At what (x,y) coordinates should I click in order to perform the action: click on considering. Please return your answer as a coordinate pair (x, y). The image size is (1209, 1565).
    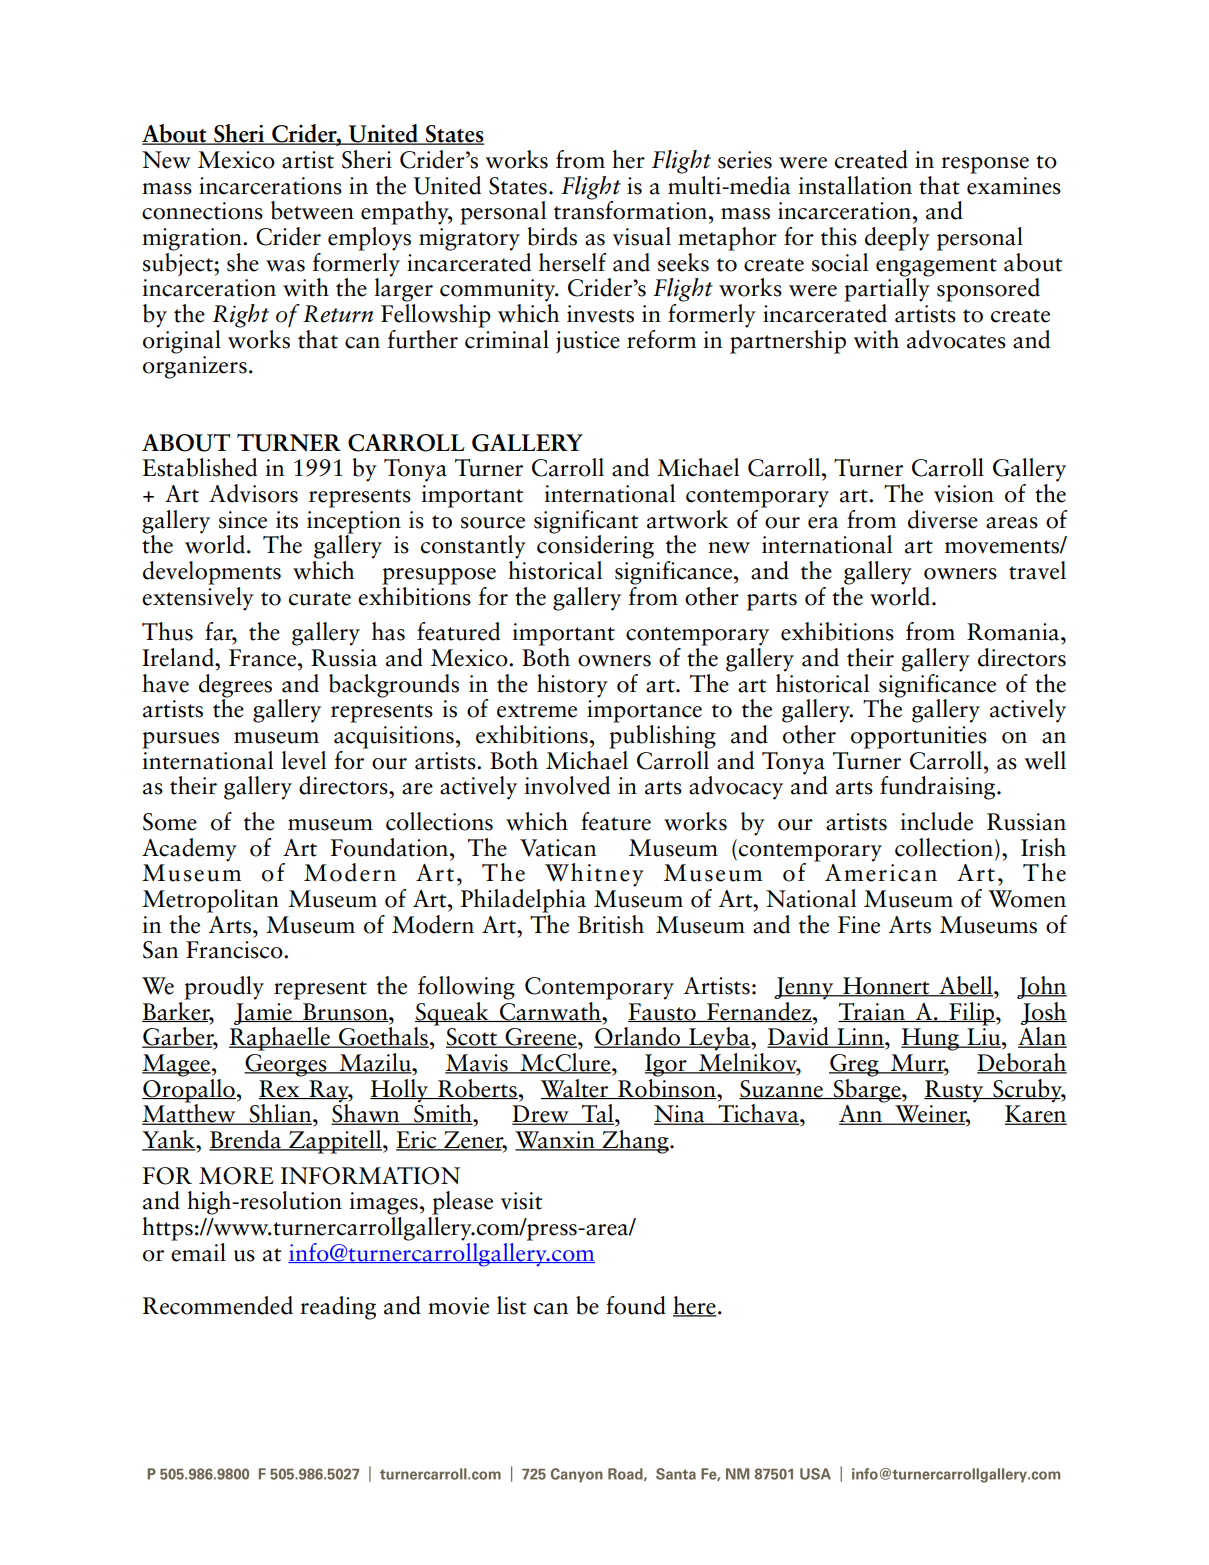
    Looking at the image, I should click on (595, 546).
